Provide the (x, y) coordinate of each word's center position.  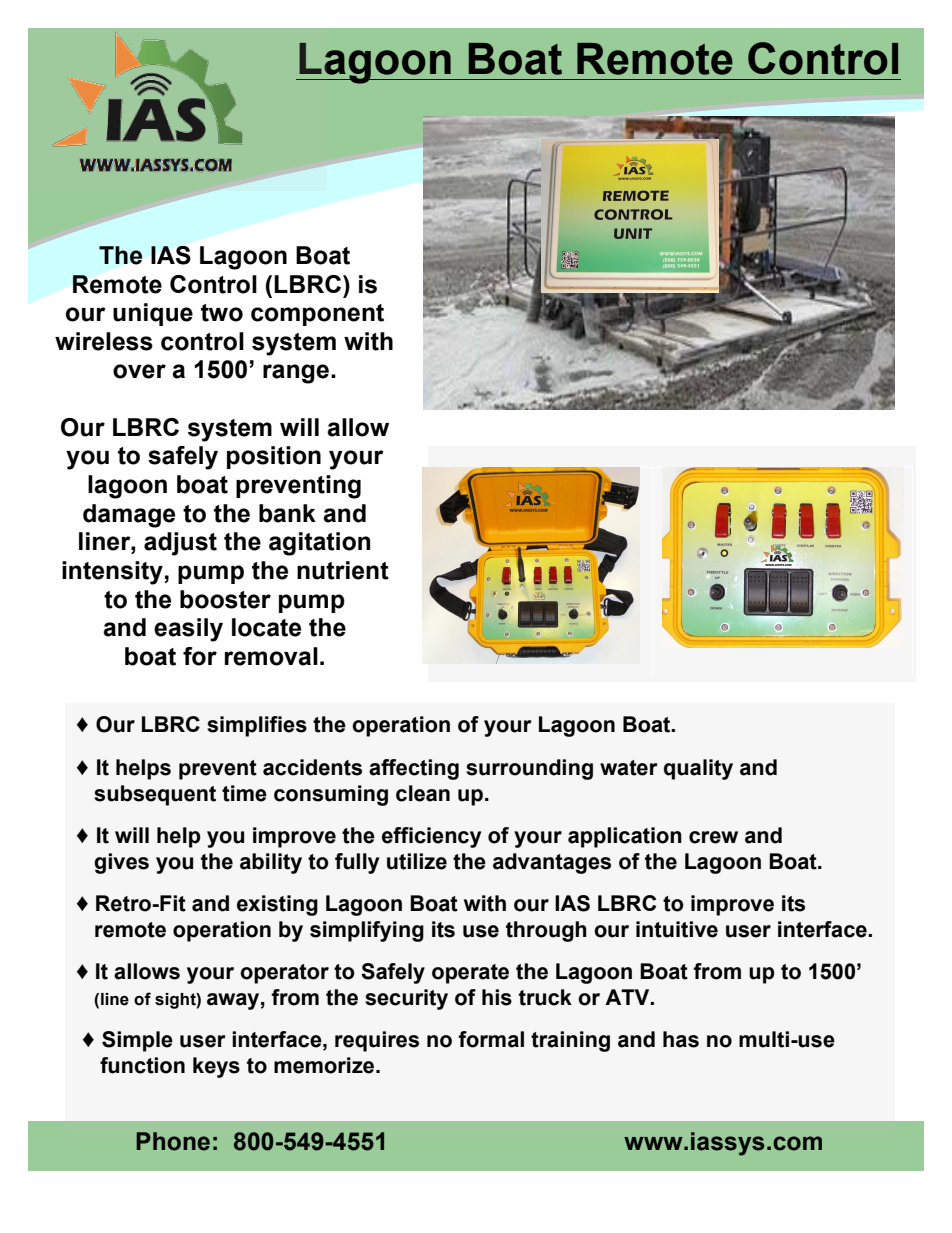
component (317, 315)
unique (153, 314)
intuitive (677, 929)
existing (277, 905)
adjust (180, 544)
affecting (414, 769)
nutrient (343, 570)
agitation (319, 544)
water (629, 768)
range (296, 374)
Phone (173, 1141)
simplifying (367, 931)
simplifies (257, 726)
